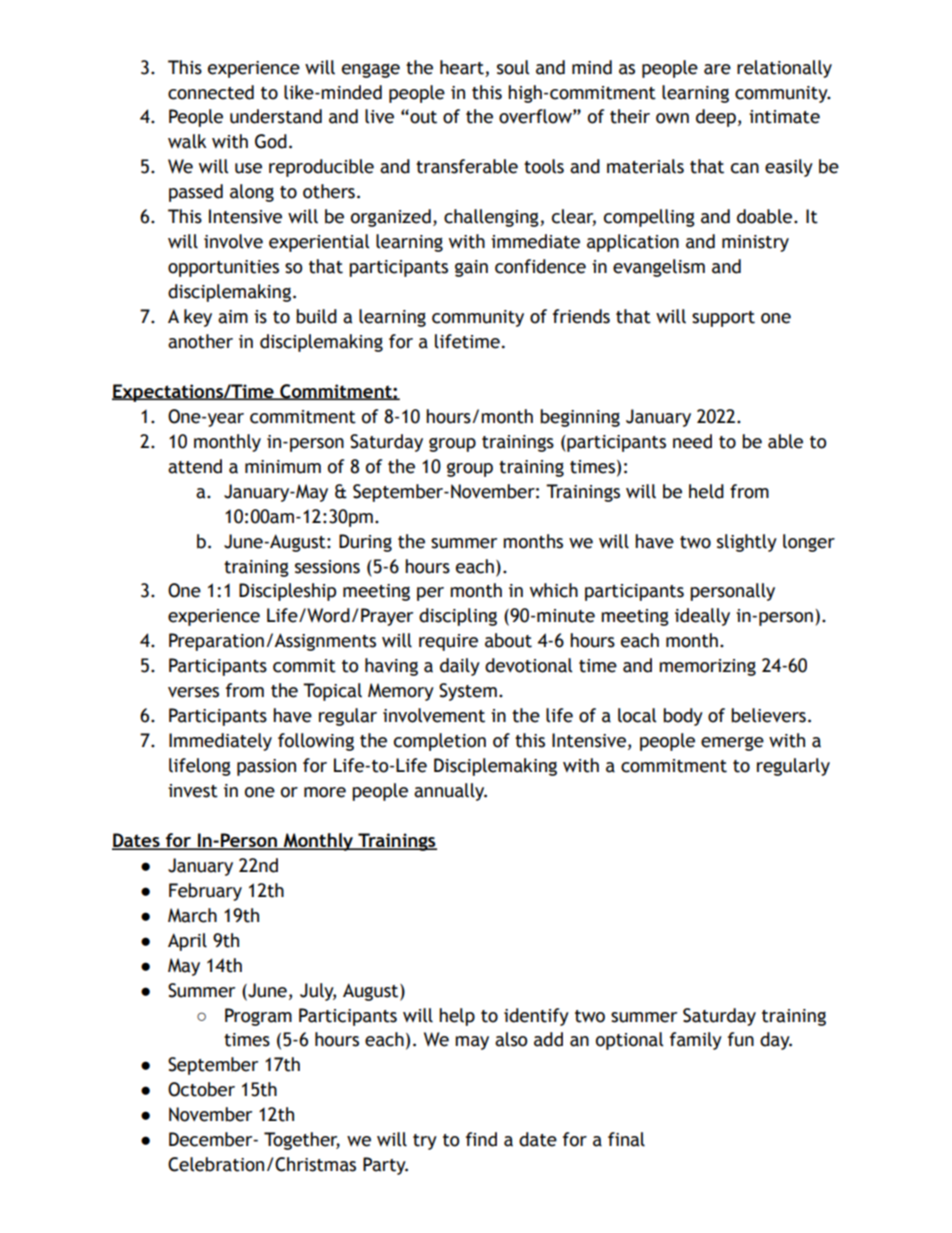 This screenshot has width=952, height=1233. I want to click on annually, so click(450, 792).
